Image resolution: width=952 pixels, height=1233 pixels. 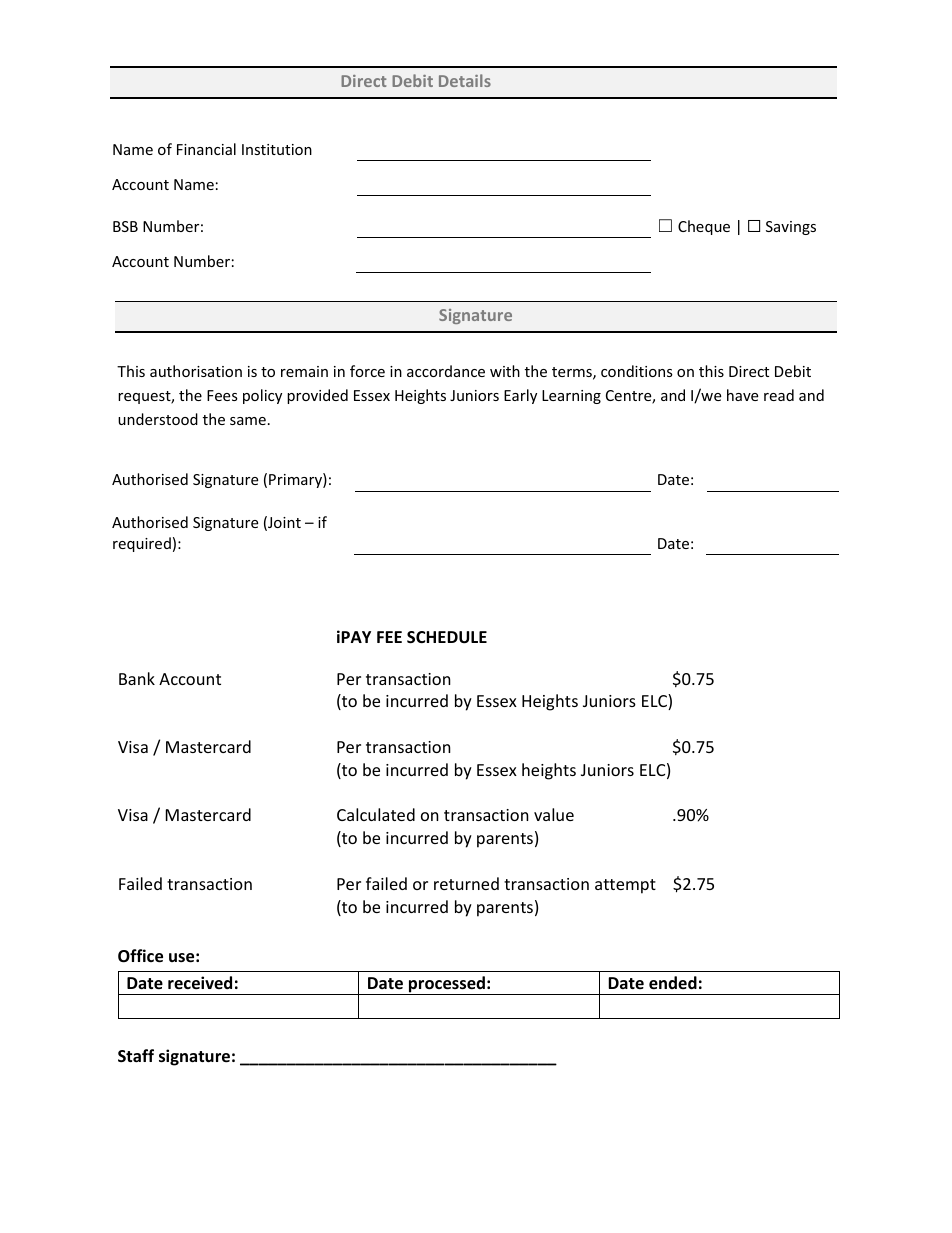 What do you see at coordinates (447, 637) in the page?
I see `SCHEDULE` at bounding box center [447, 637].
